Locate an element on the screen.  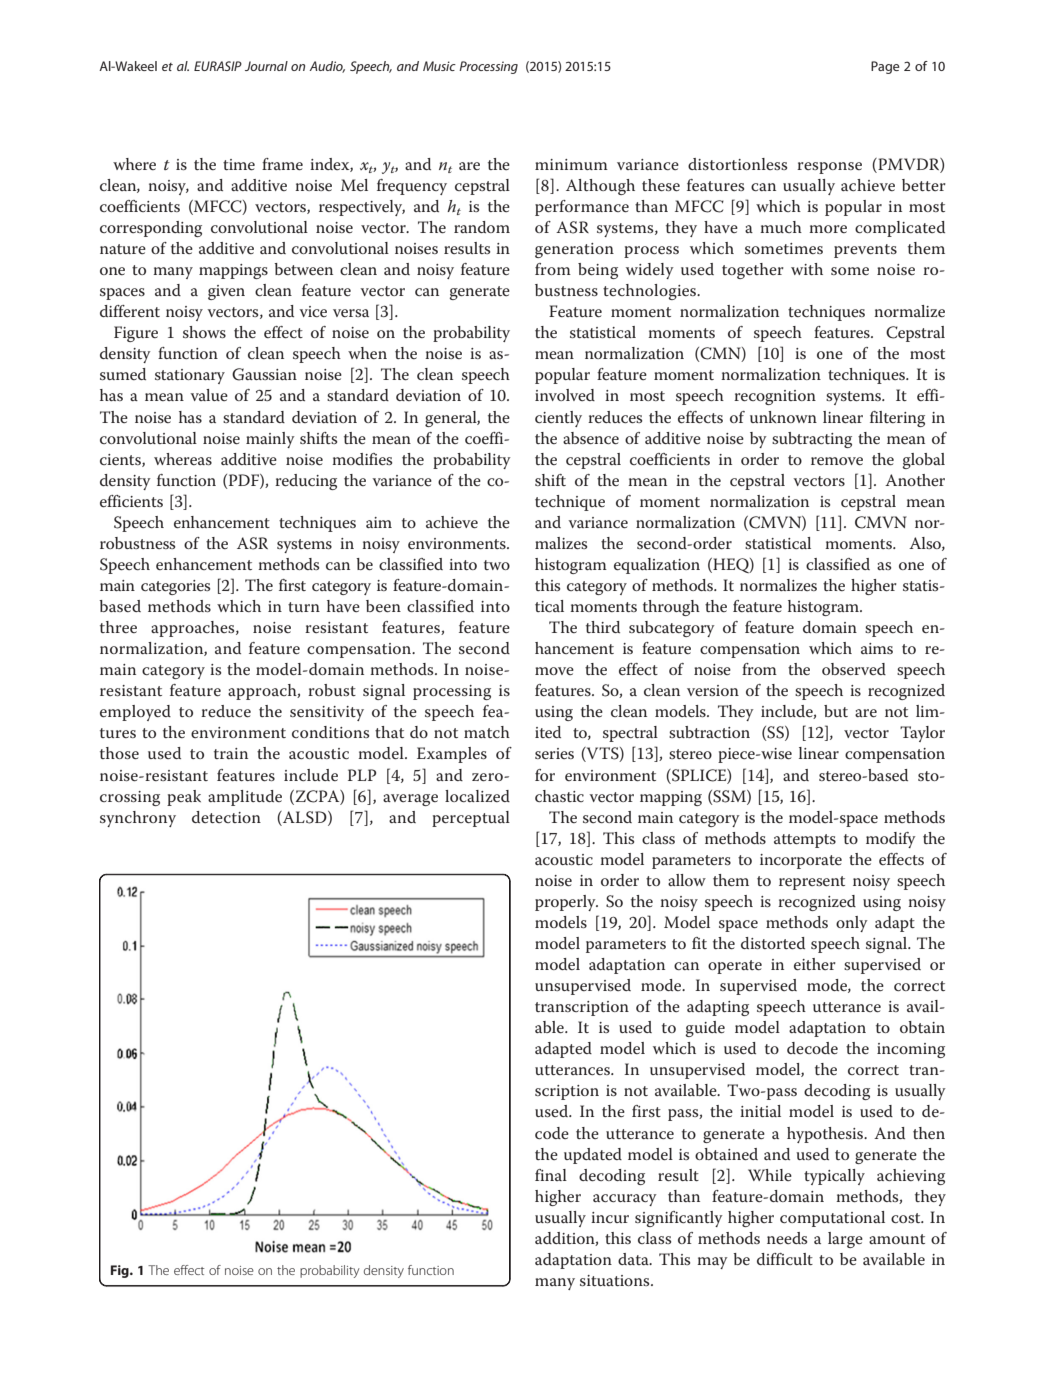
recognition is located at coordinates (775, 397).
